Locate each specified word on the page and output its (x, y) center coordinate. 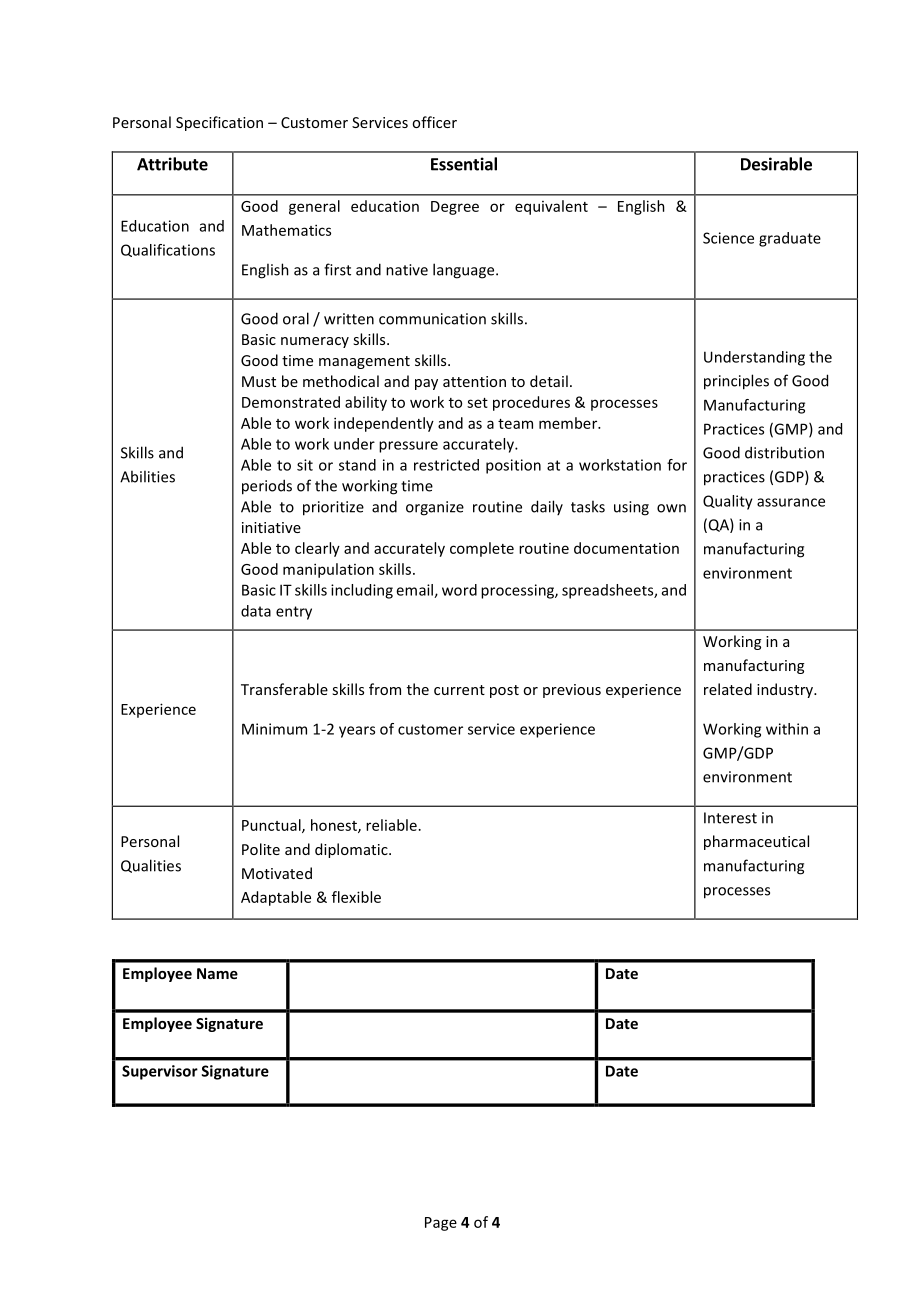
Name (217, 973)
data (256, 611)
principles (736, 382)
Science (728, 238)
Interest (730, 818)
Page (441, 1224)
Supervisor (160, 1072)
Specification (219, 123)
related (728, 689)
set (477, 403)
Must (259, 381)
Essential (464, 164)
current (459, 690)
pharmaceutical (756, 842)
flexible (356, 897)
